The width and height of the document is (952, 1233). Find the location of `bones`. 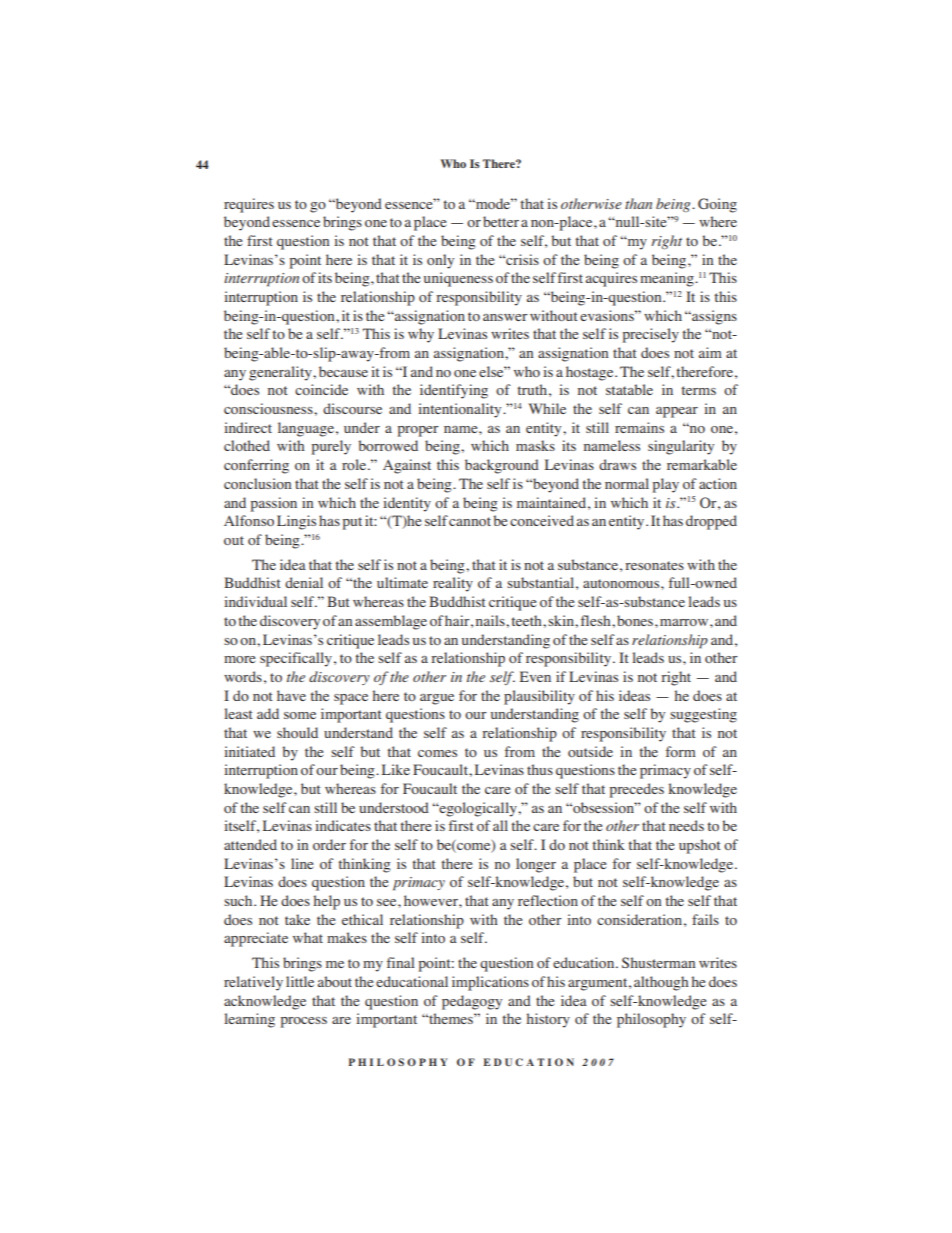

bones is located at coordinates (636, 620).
